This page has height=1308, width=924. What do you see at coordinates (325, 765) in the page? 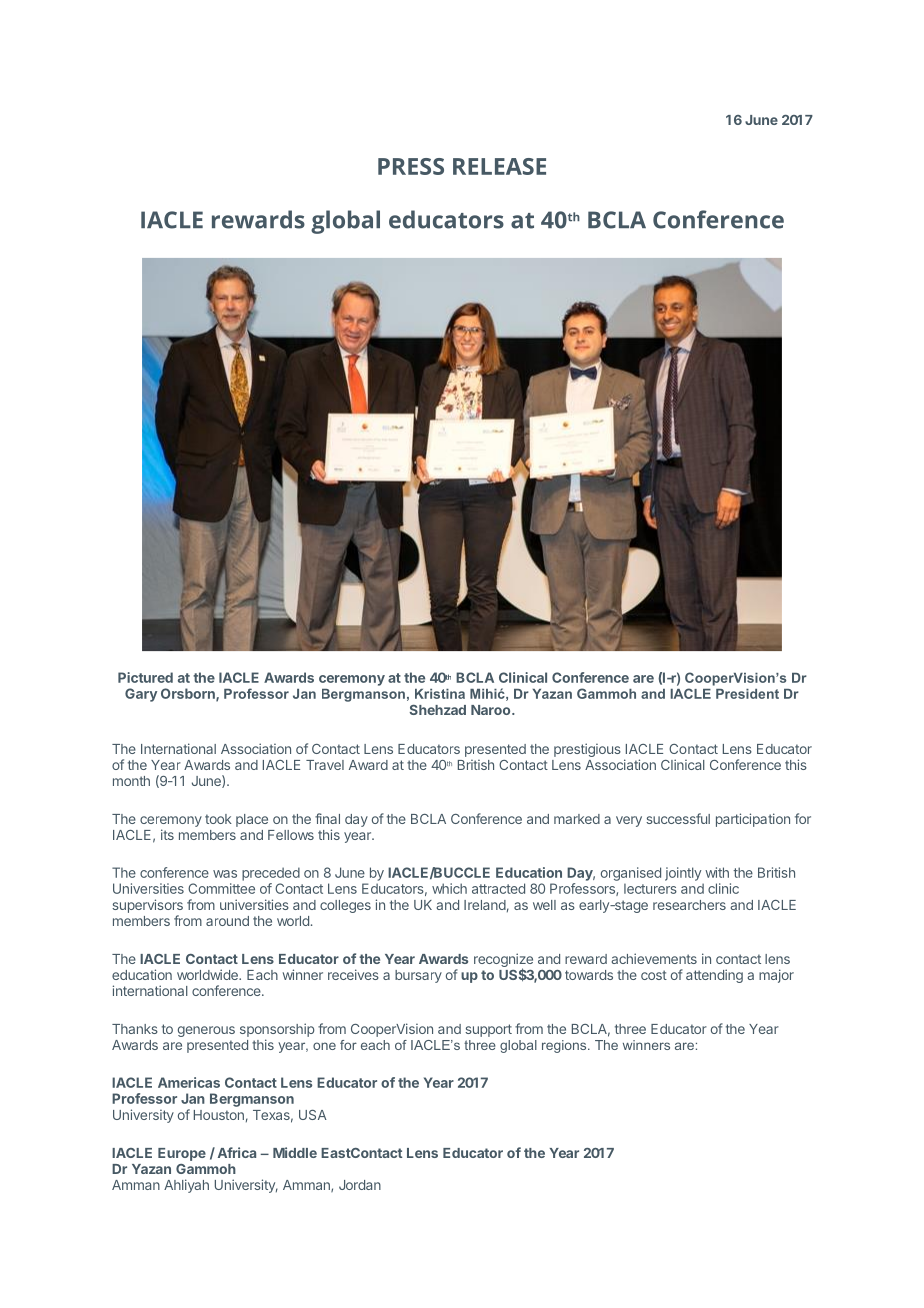
I see `Travel` at bounding box center [325, 765].
